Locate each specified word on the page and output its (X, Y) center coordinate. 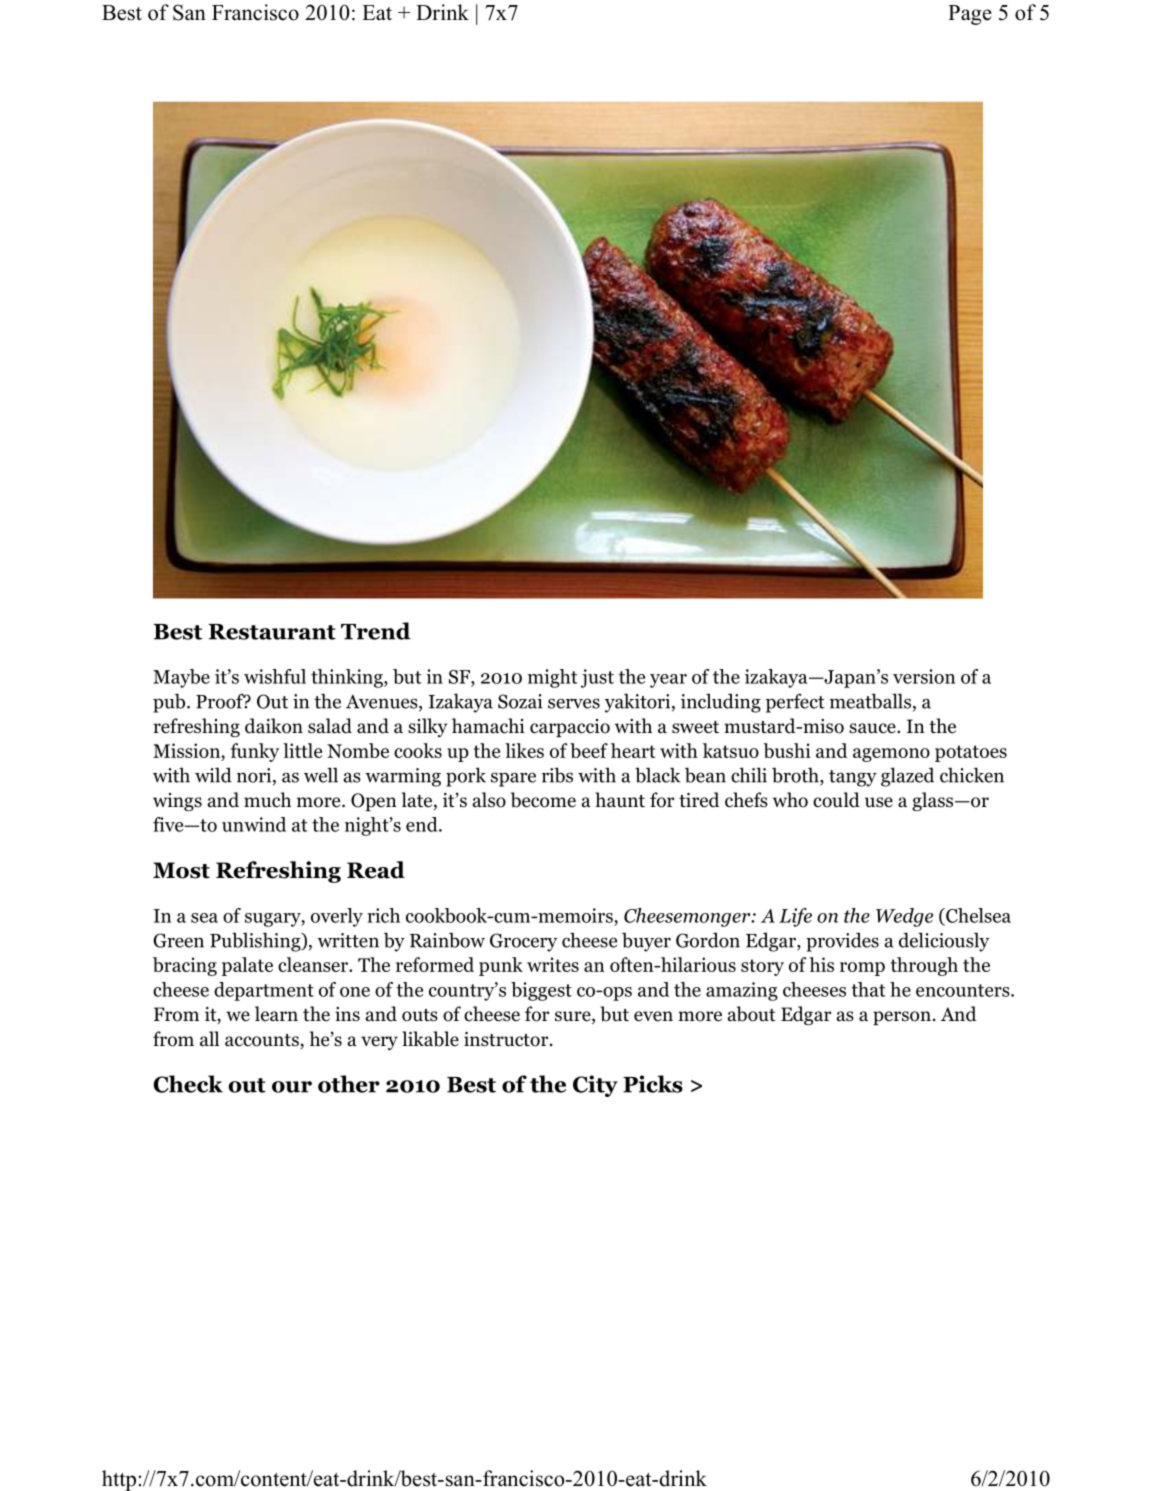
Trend (376, 631)
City (595, 1086)
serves (574, 703)
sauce (873, 728)
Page (970, 15)
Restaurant (272, 632)
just (597, 678)
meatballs (872, 702)
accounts (263, 1041)
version (924, 676)
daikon (274, 726)
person (902, 1018)
